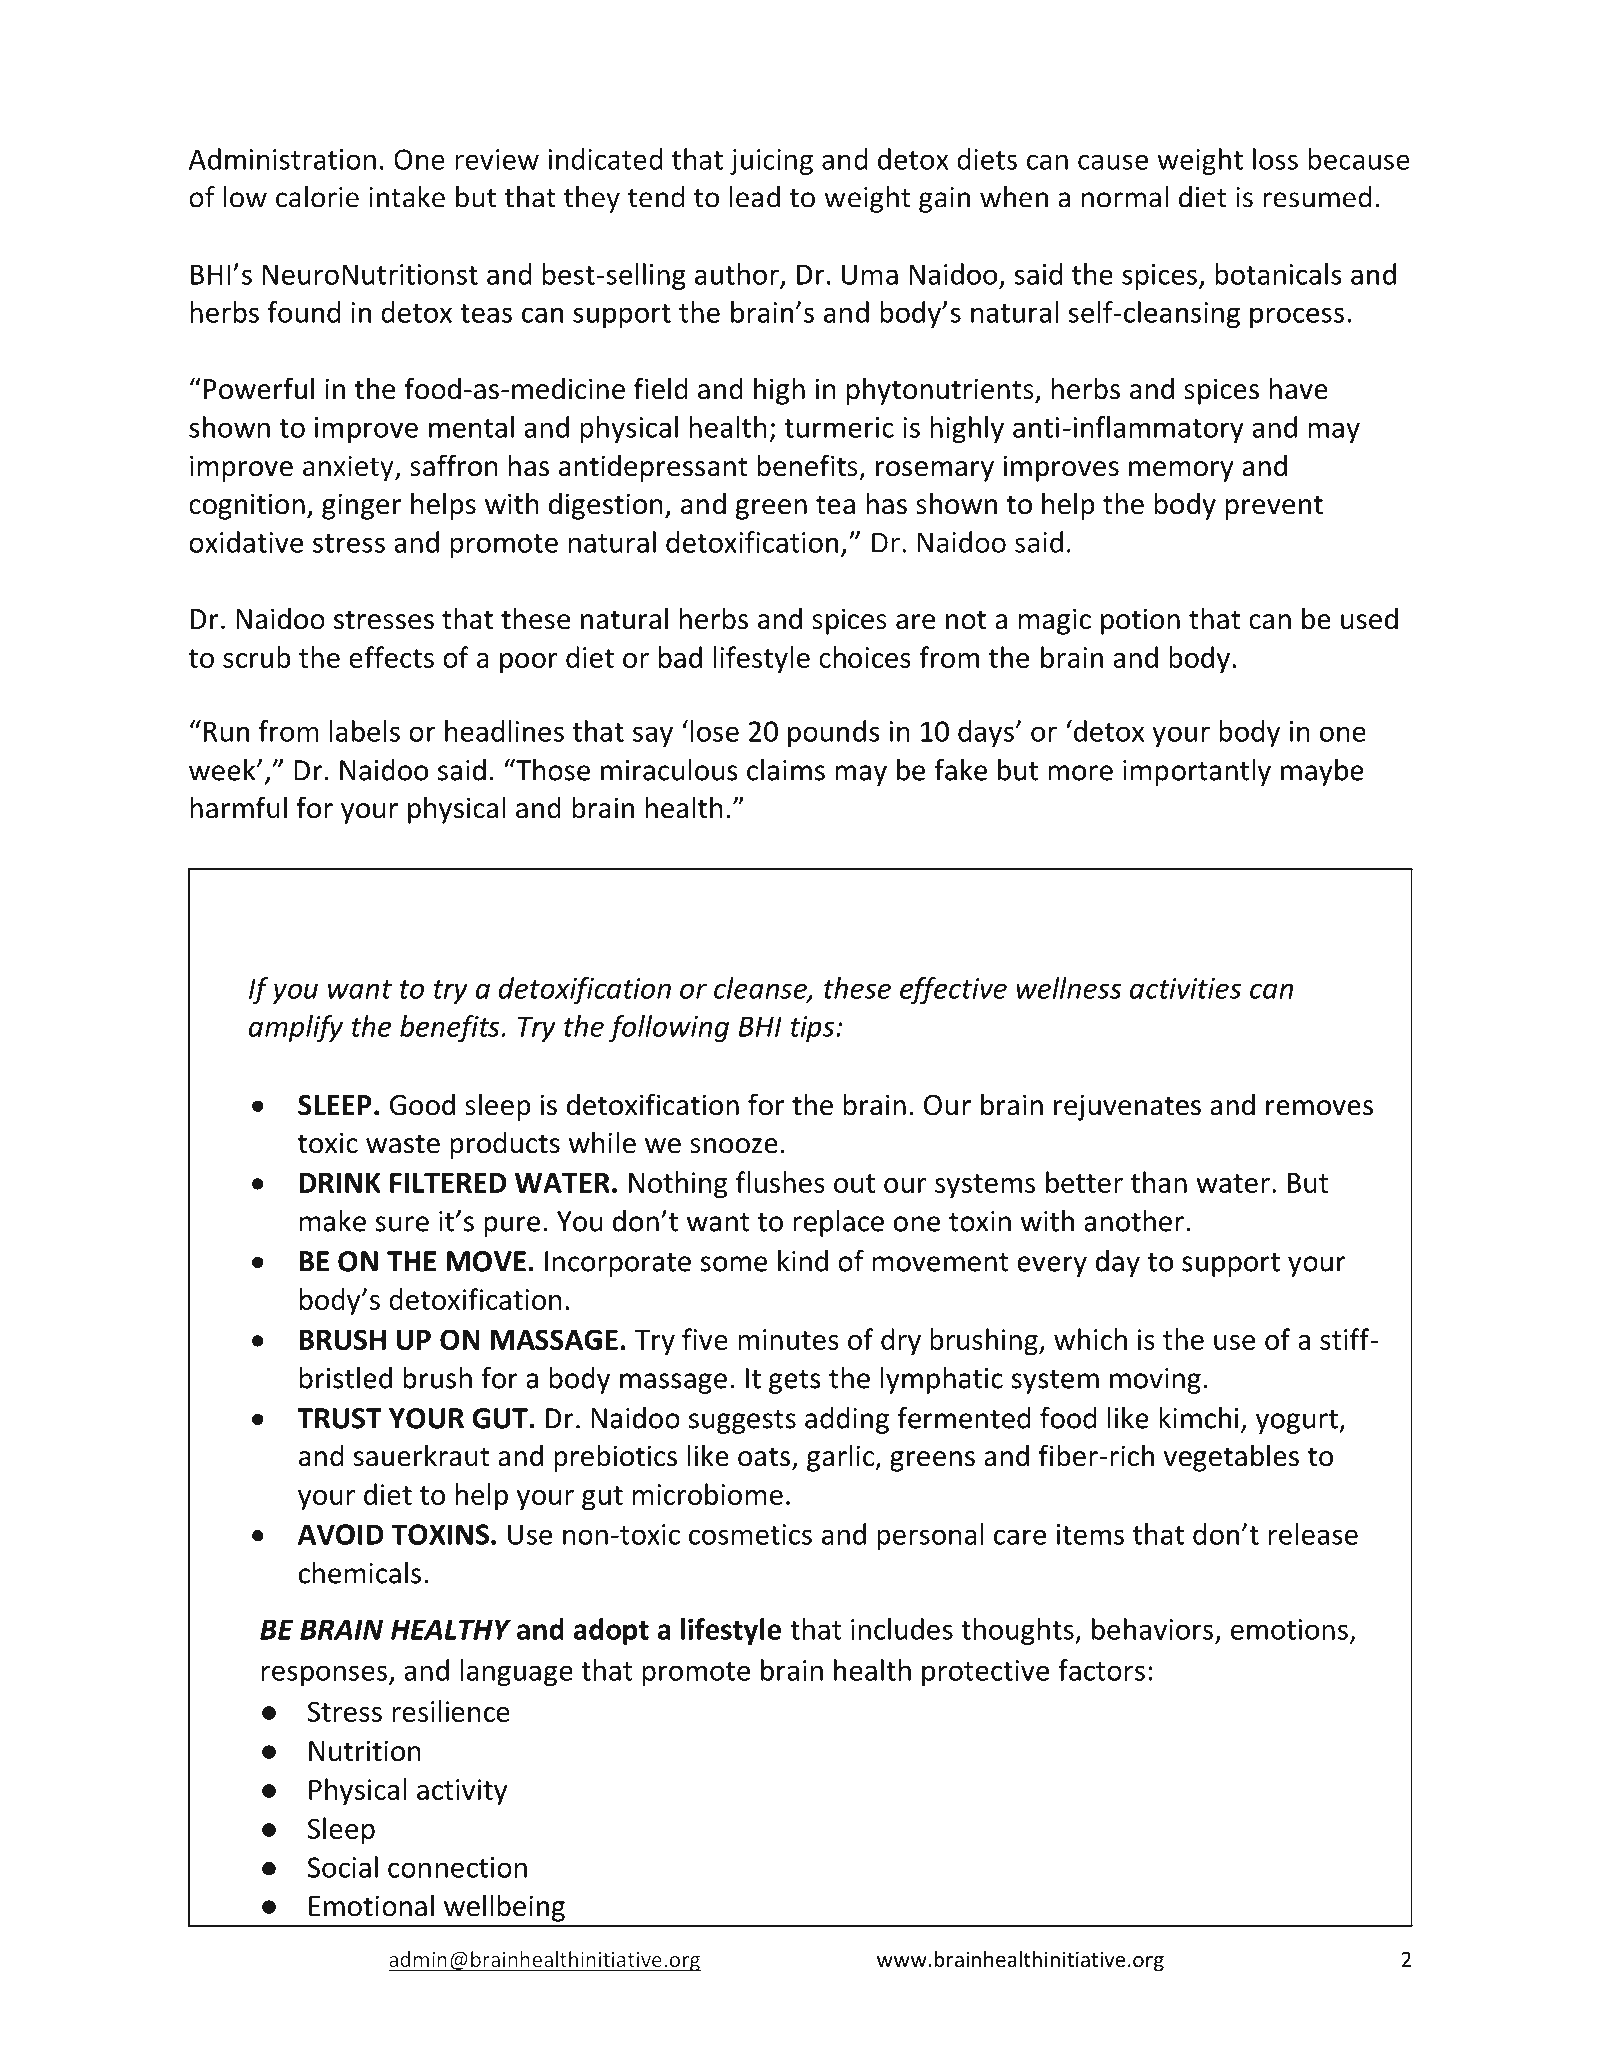 This screenshot has height=2071, width=1600. Describe the element at coordinates (391, 657) in the screenshot. I see `effects` at that location.
